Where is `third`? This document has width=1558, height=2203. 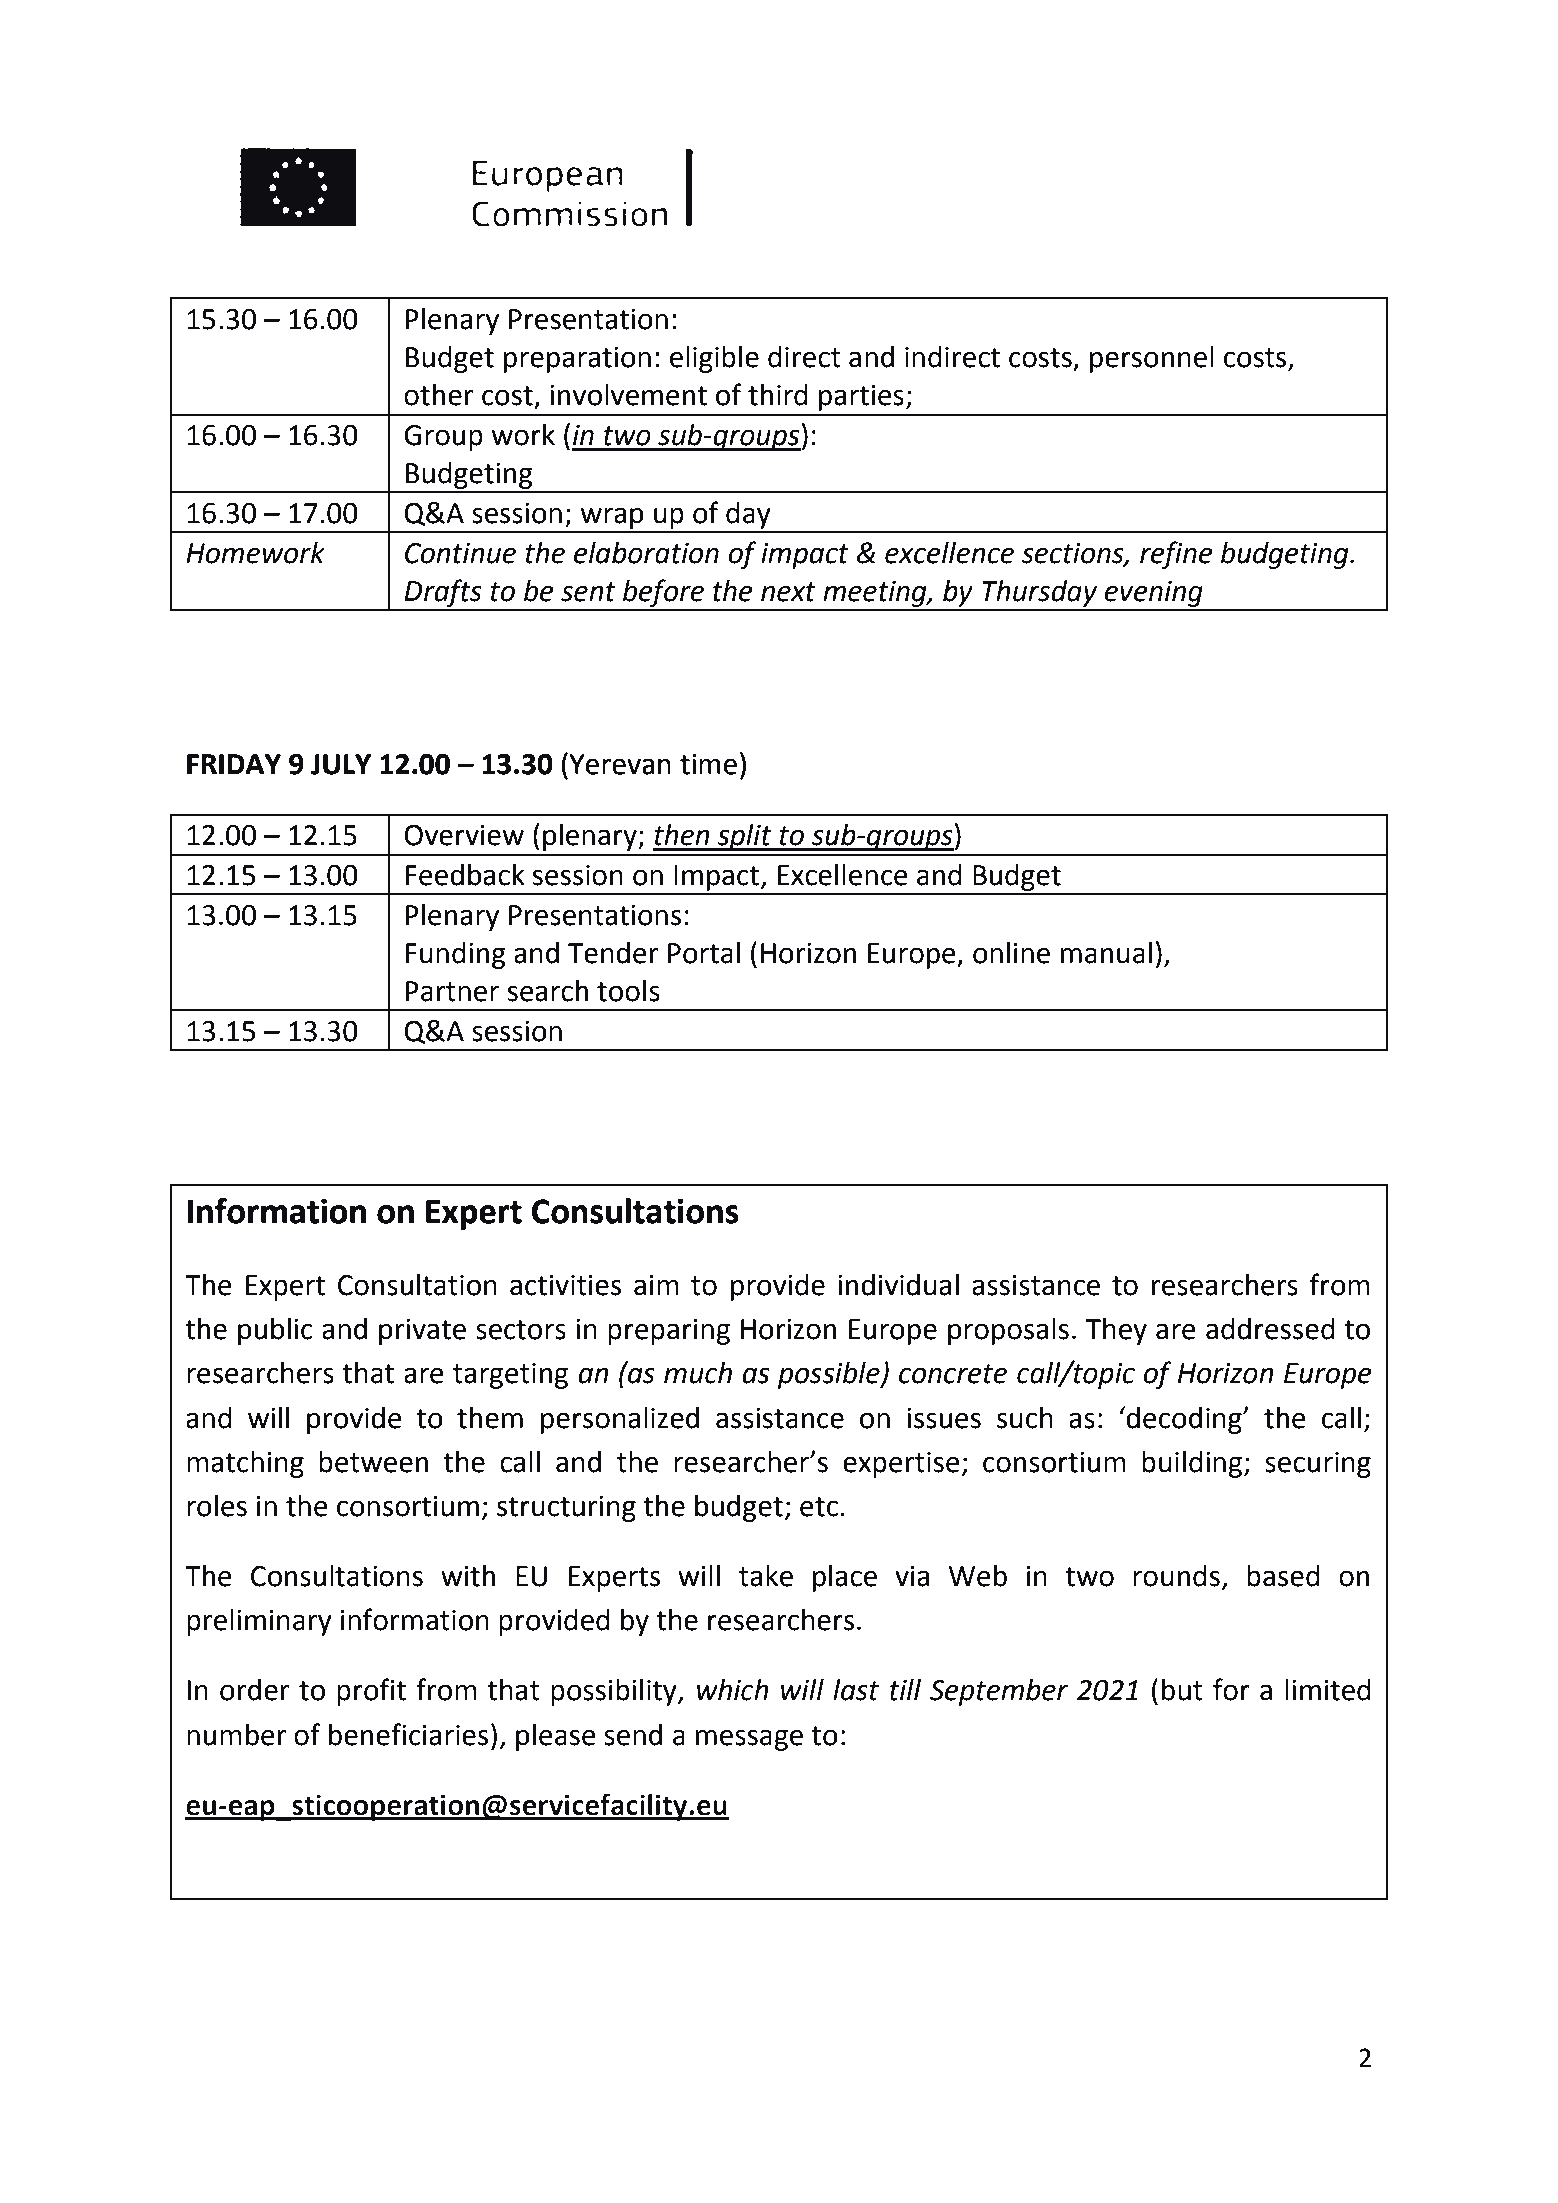 third is located at coordinates (778, 395).
